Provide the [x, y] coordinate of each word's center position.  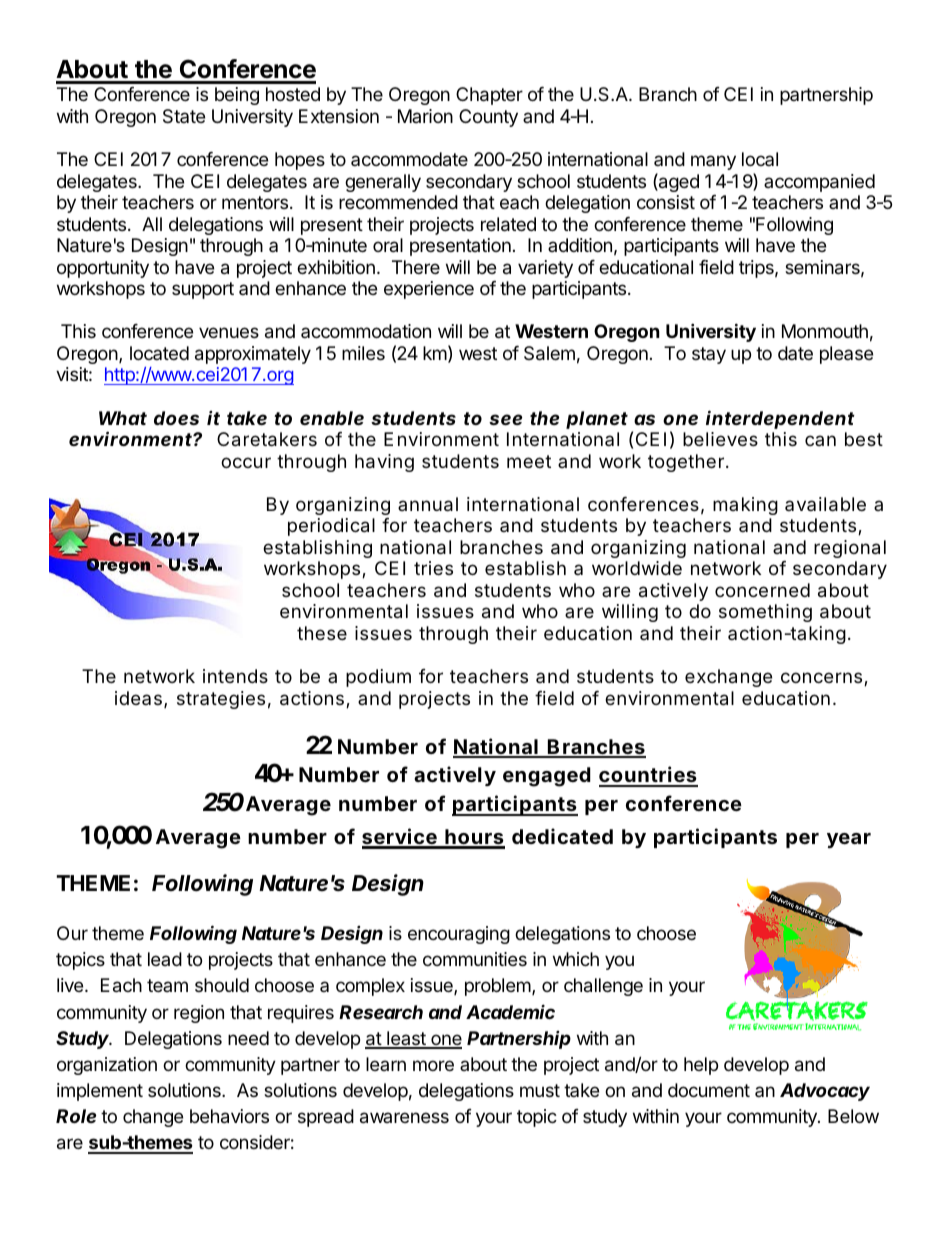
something [765, 613]
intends [235, 676]
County [488, 118]
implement [100, 1092]
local [760, 159]
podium [378, 678]
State [184, 116]
